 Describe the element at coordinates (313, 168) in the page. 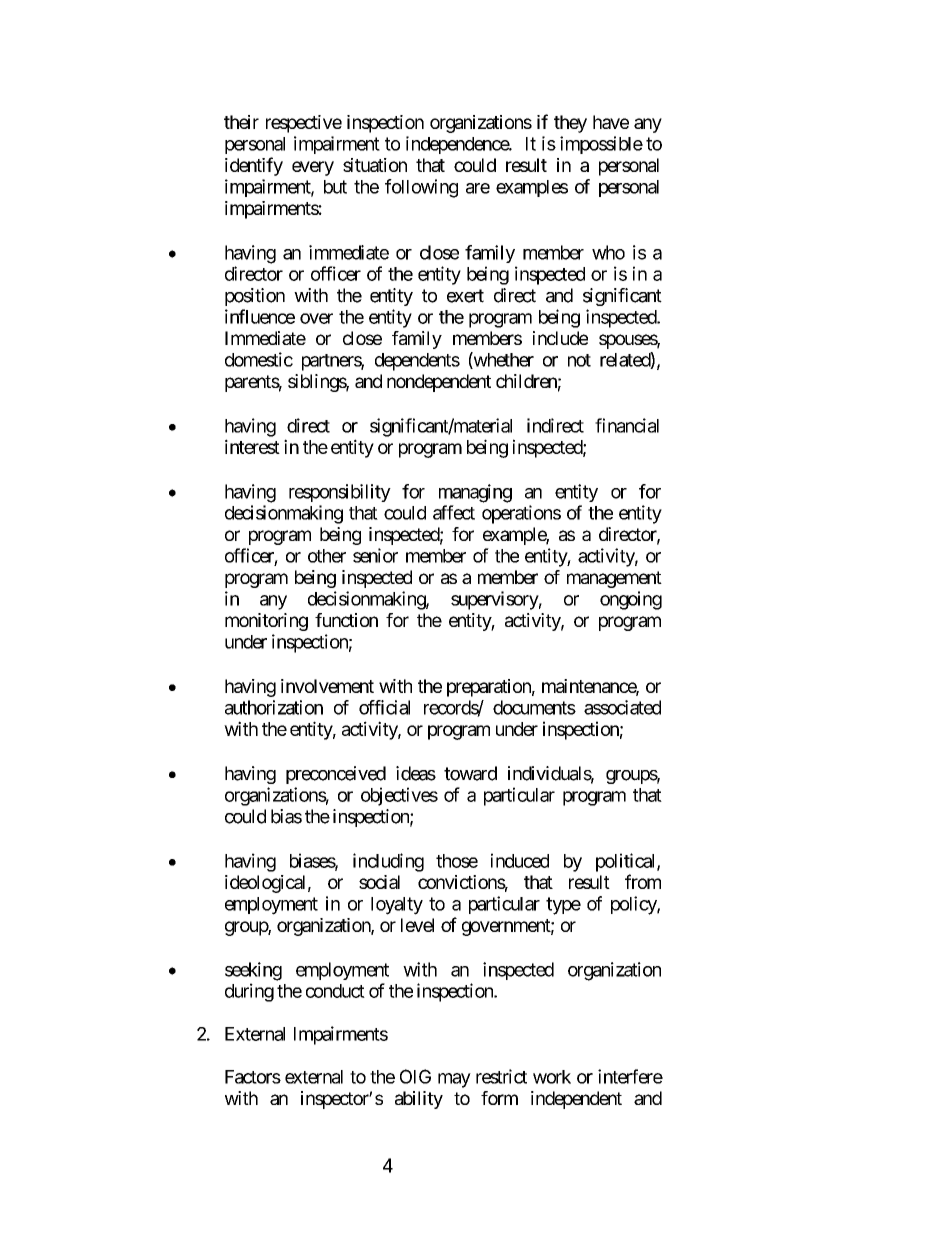

I see `every` at that location.
